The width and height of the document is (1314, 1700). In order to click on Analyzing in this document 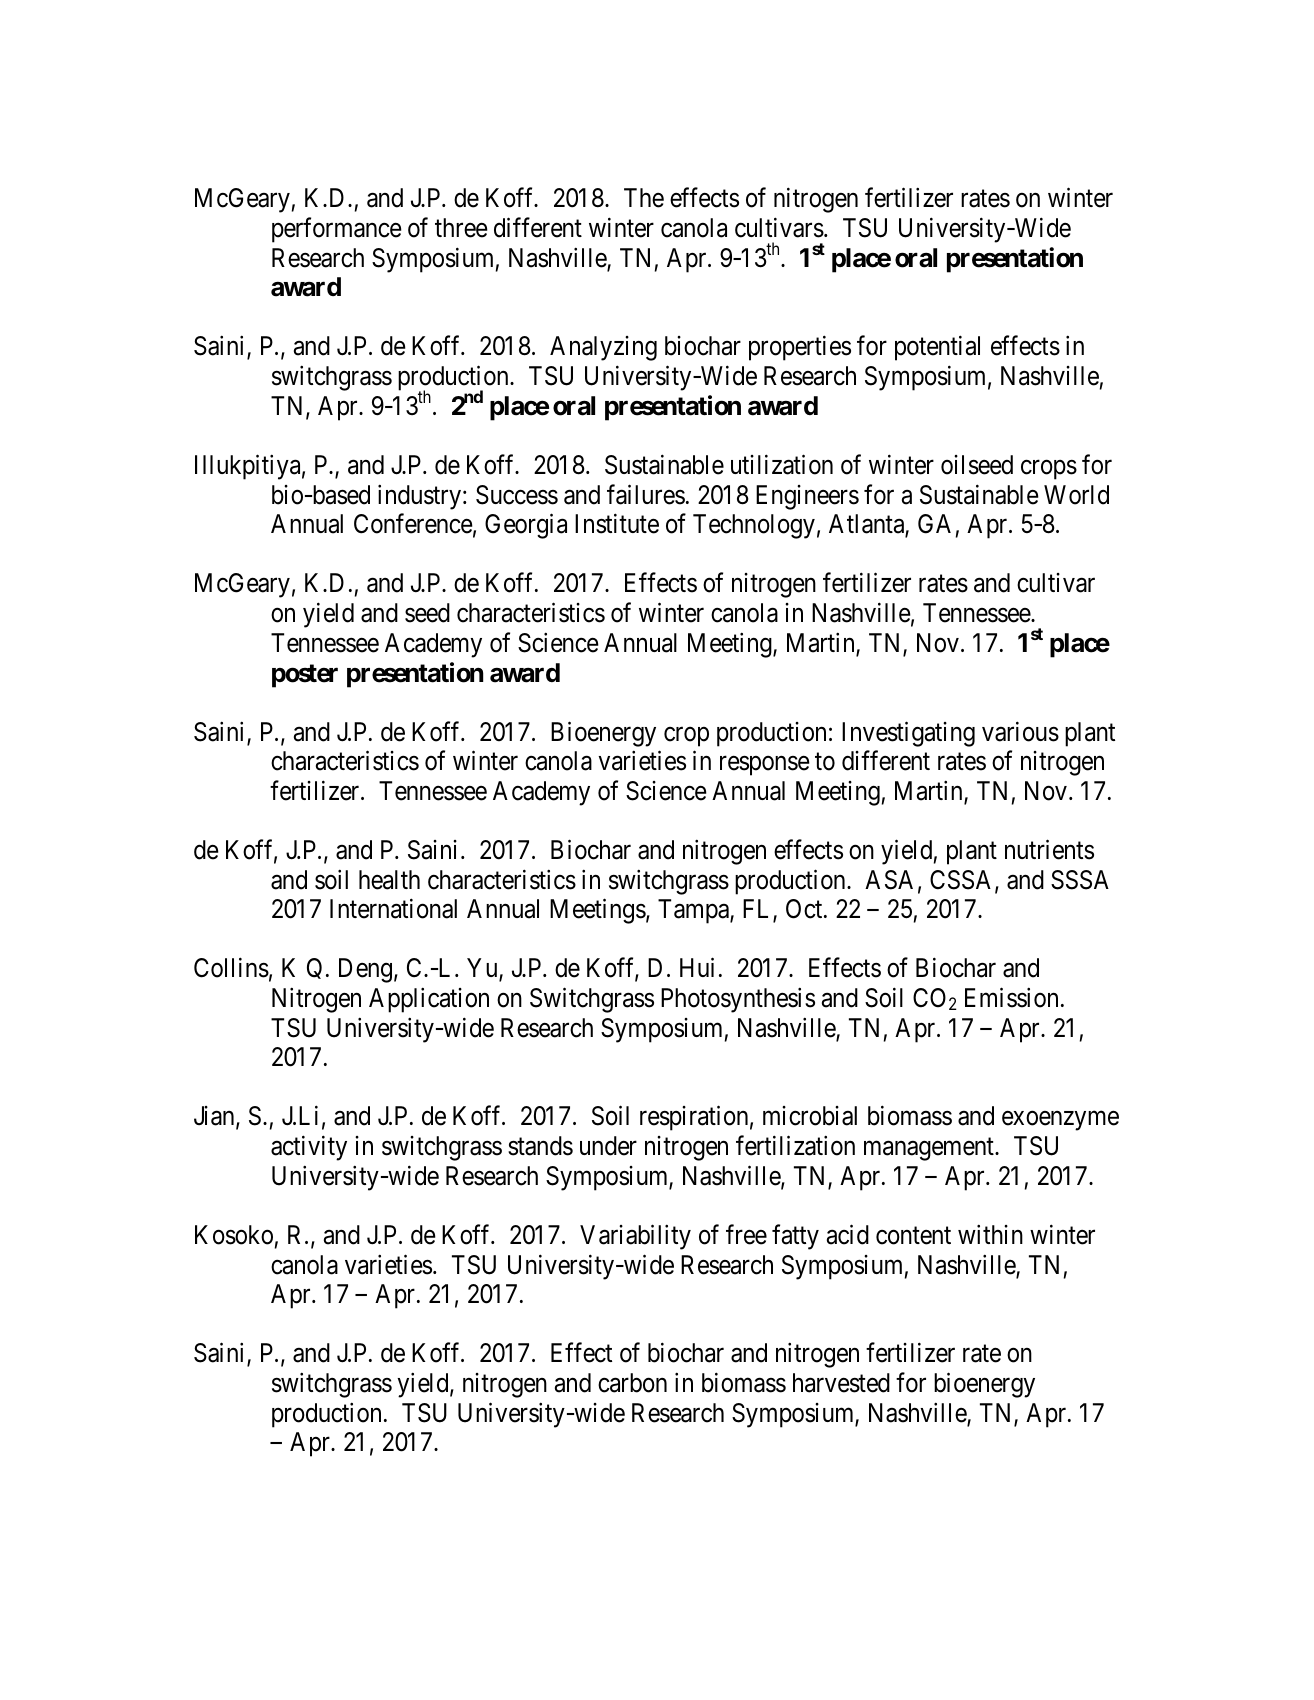, I will do `click(603, 348)`.
